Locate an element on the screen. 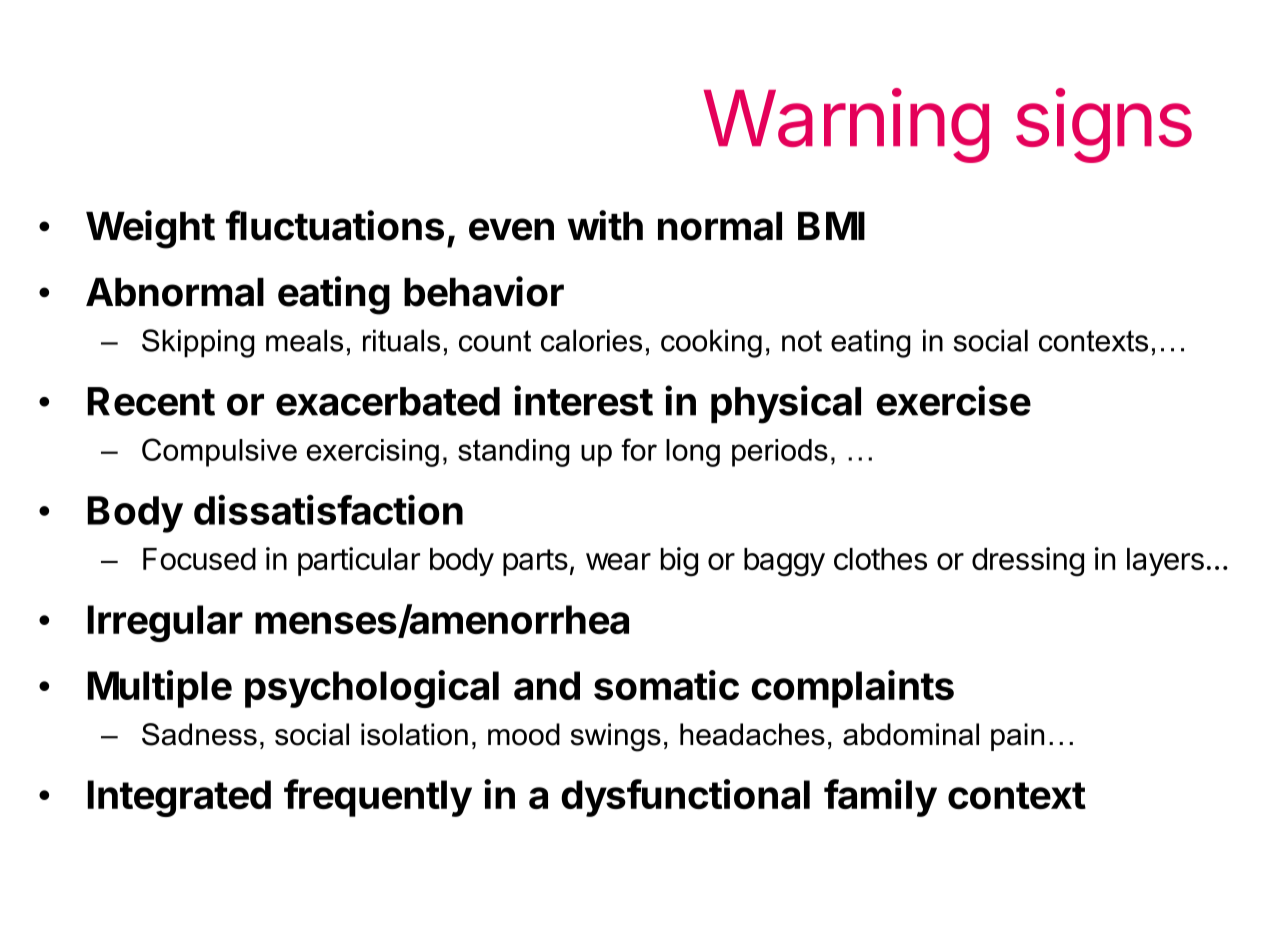 The image size is (1270, 952). fluctuations is located at coordinates (335, 225).
